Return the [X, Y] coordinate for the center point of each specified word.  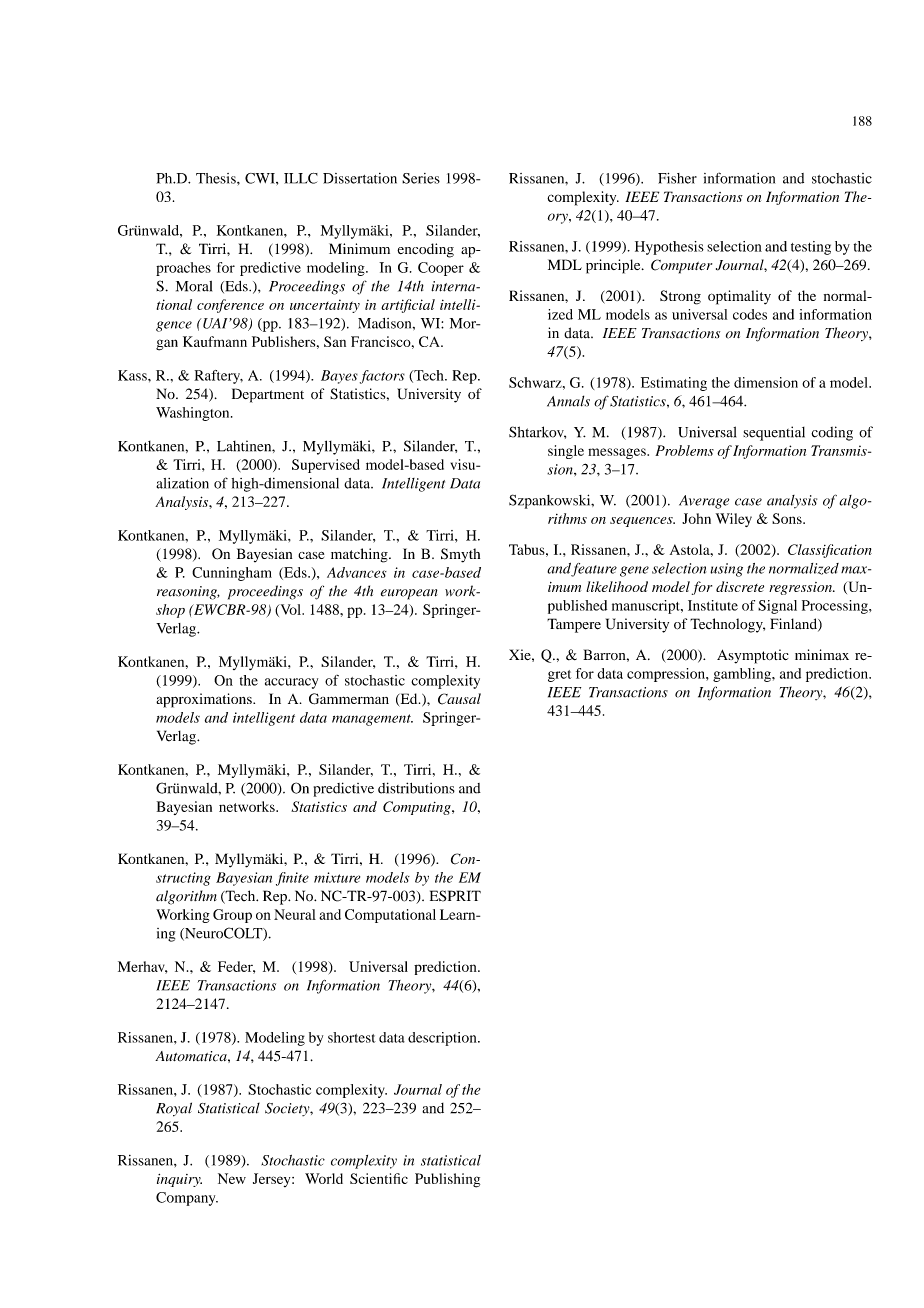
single [566, 452]
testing [811, 248]
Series [421, 178]
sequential [774, 433]
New [232, 1178]
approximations [205, 700]
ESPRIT [455, 896]
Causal [459, 699]
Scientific [379, 1178]
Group [232, 916]
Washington [194, 414]
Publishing [447, 1180]
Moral [194, 286]
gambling [743, 675]
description [443, 1039]
